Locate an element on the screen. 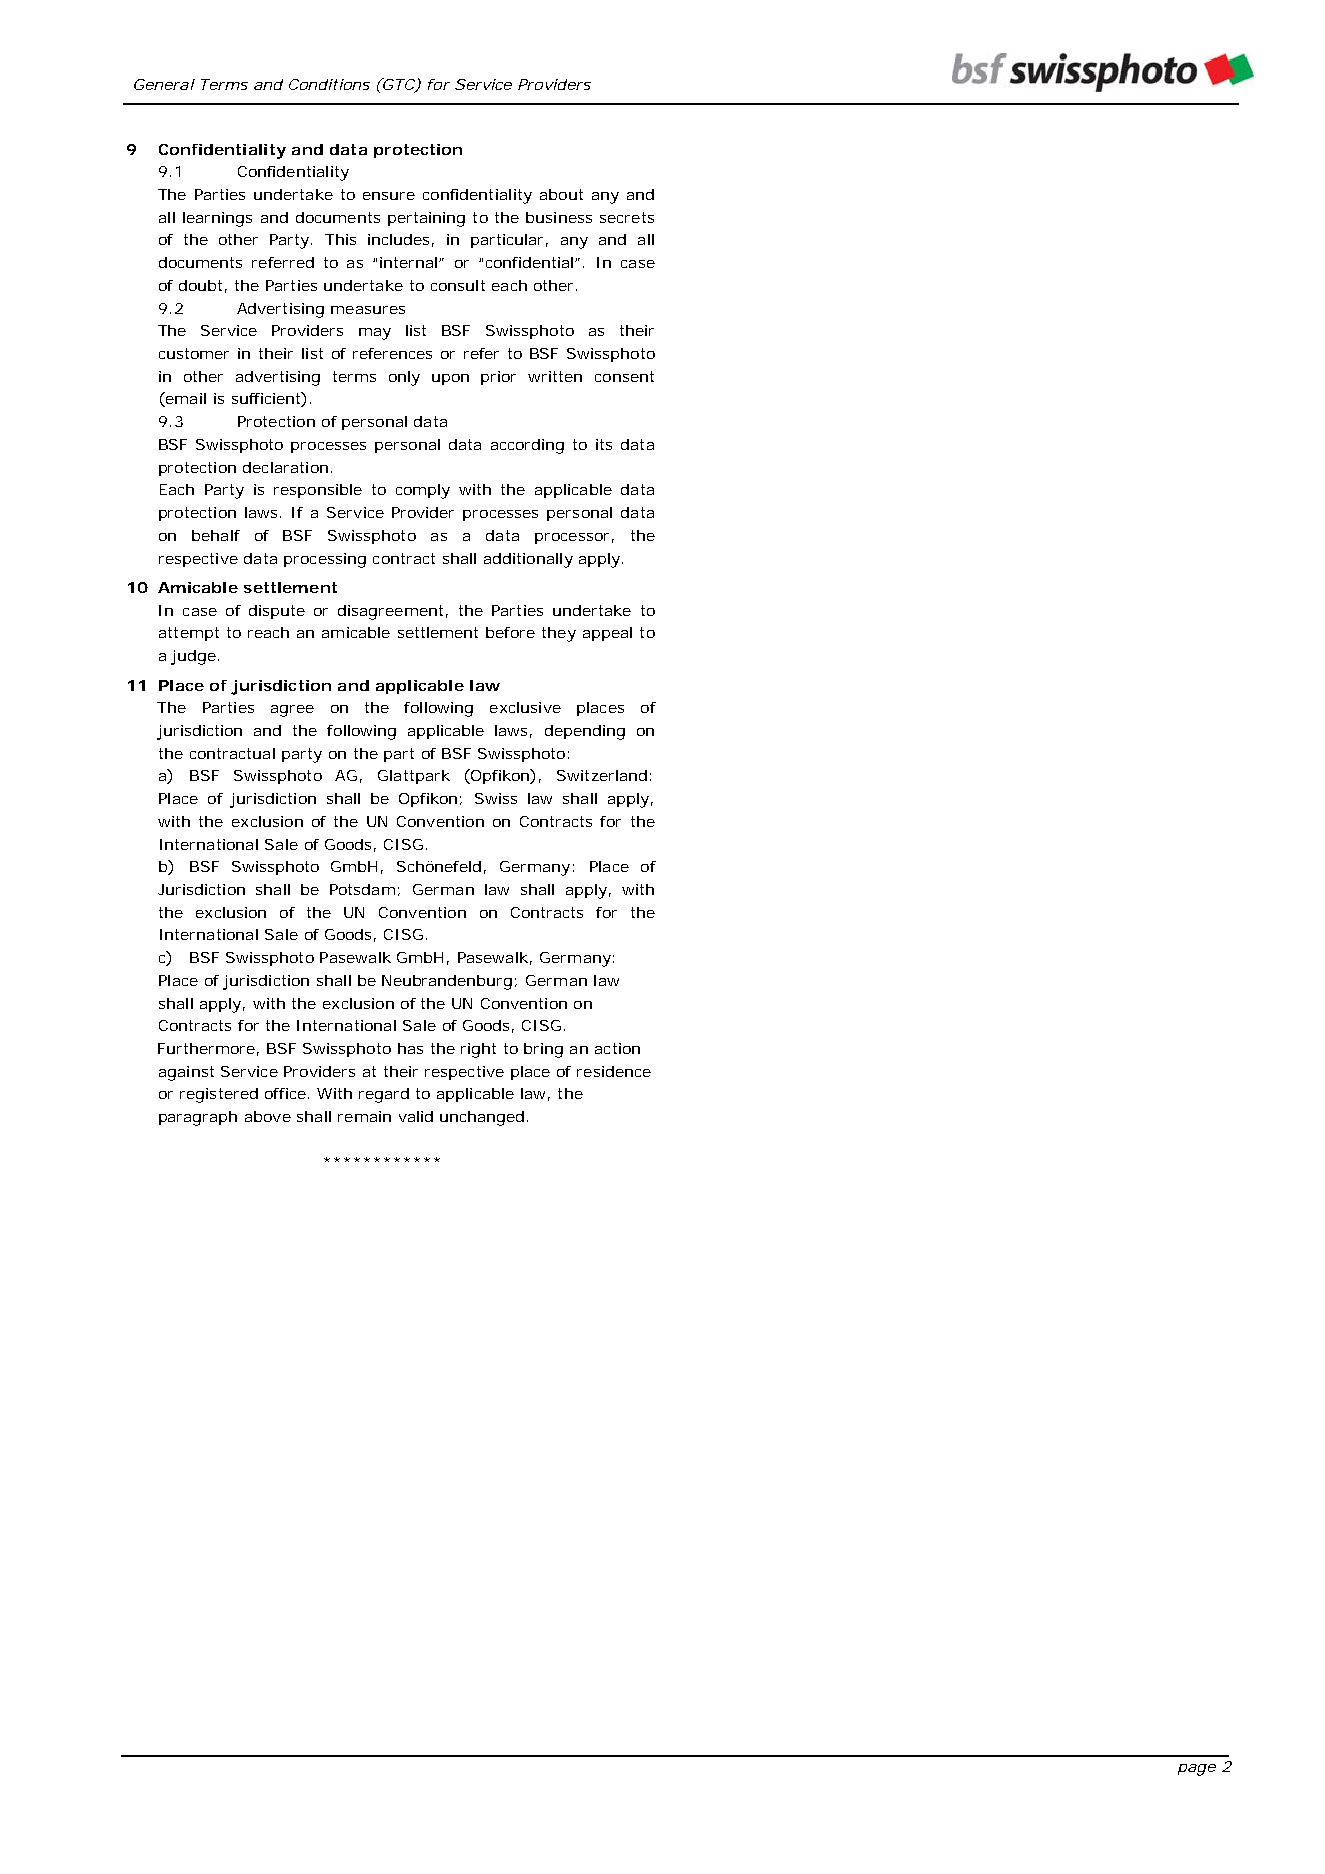 The height and width of the screenshot is (1874, 1325). residence is located at coordinates (614, 1071).
